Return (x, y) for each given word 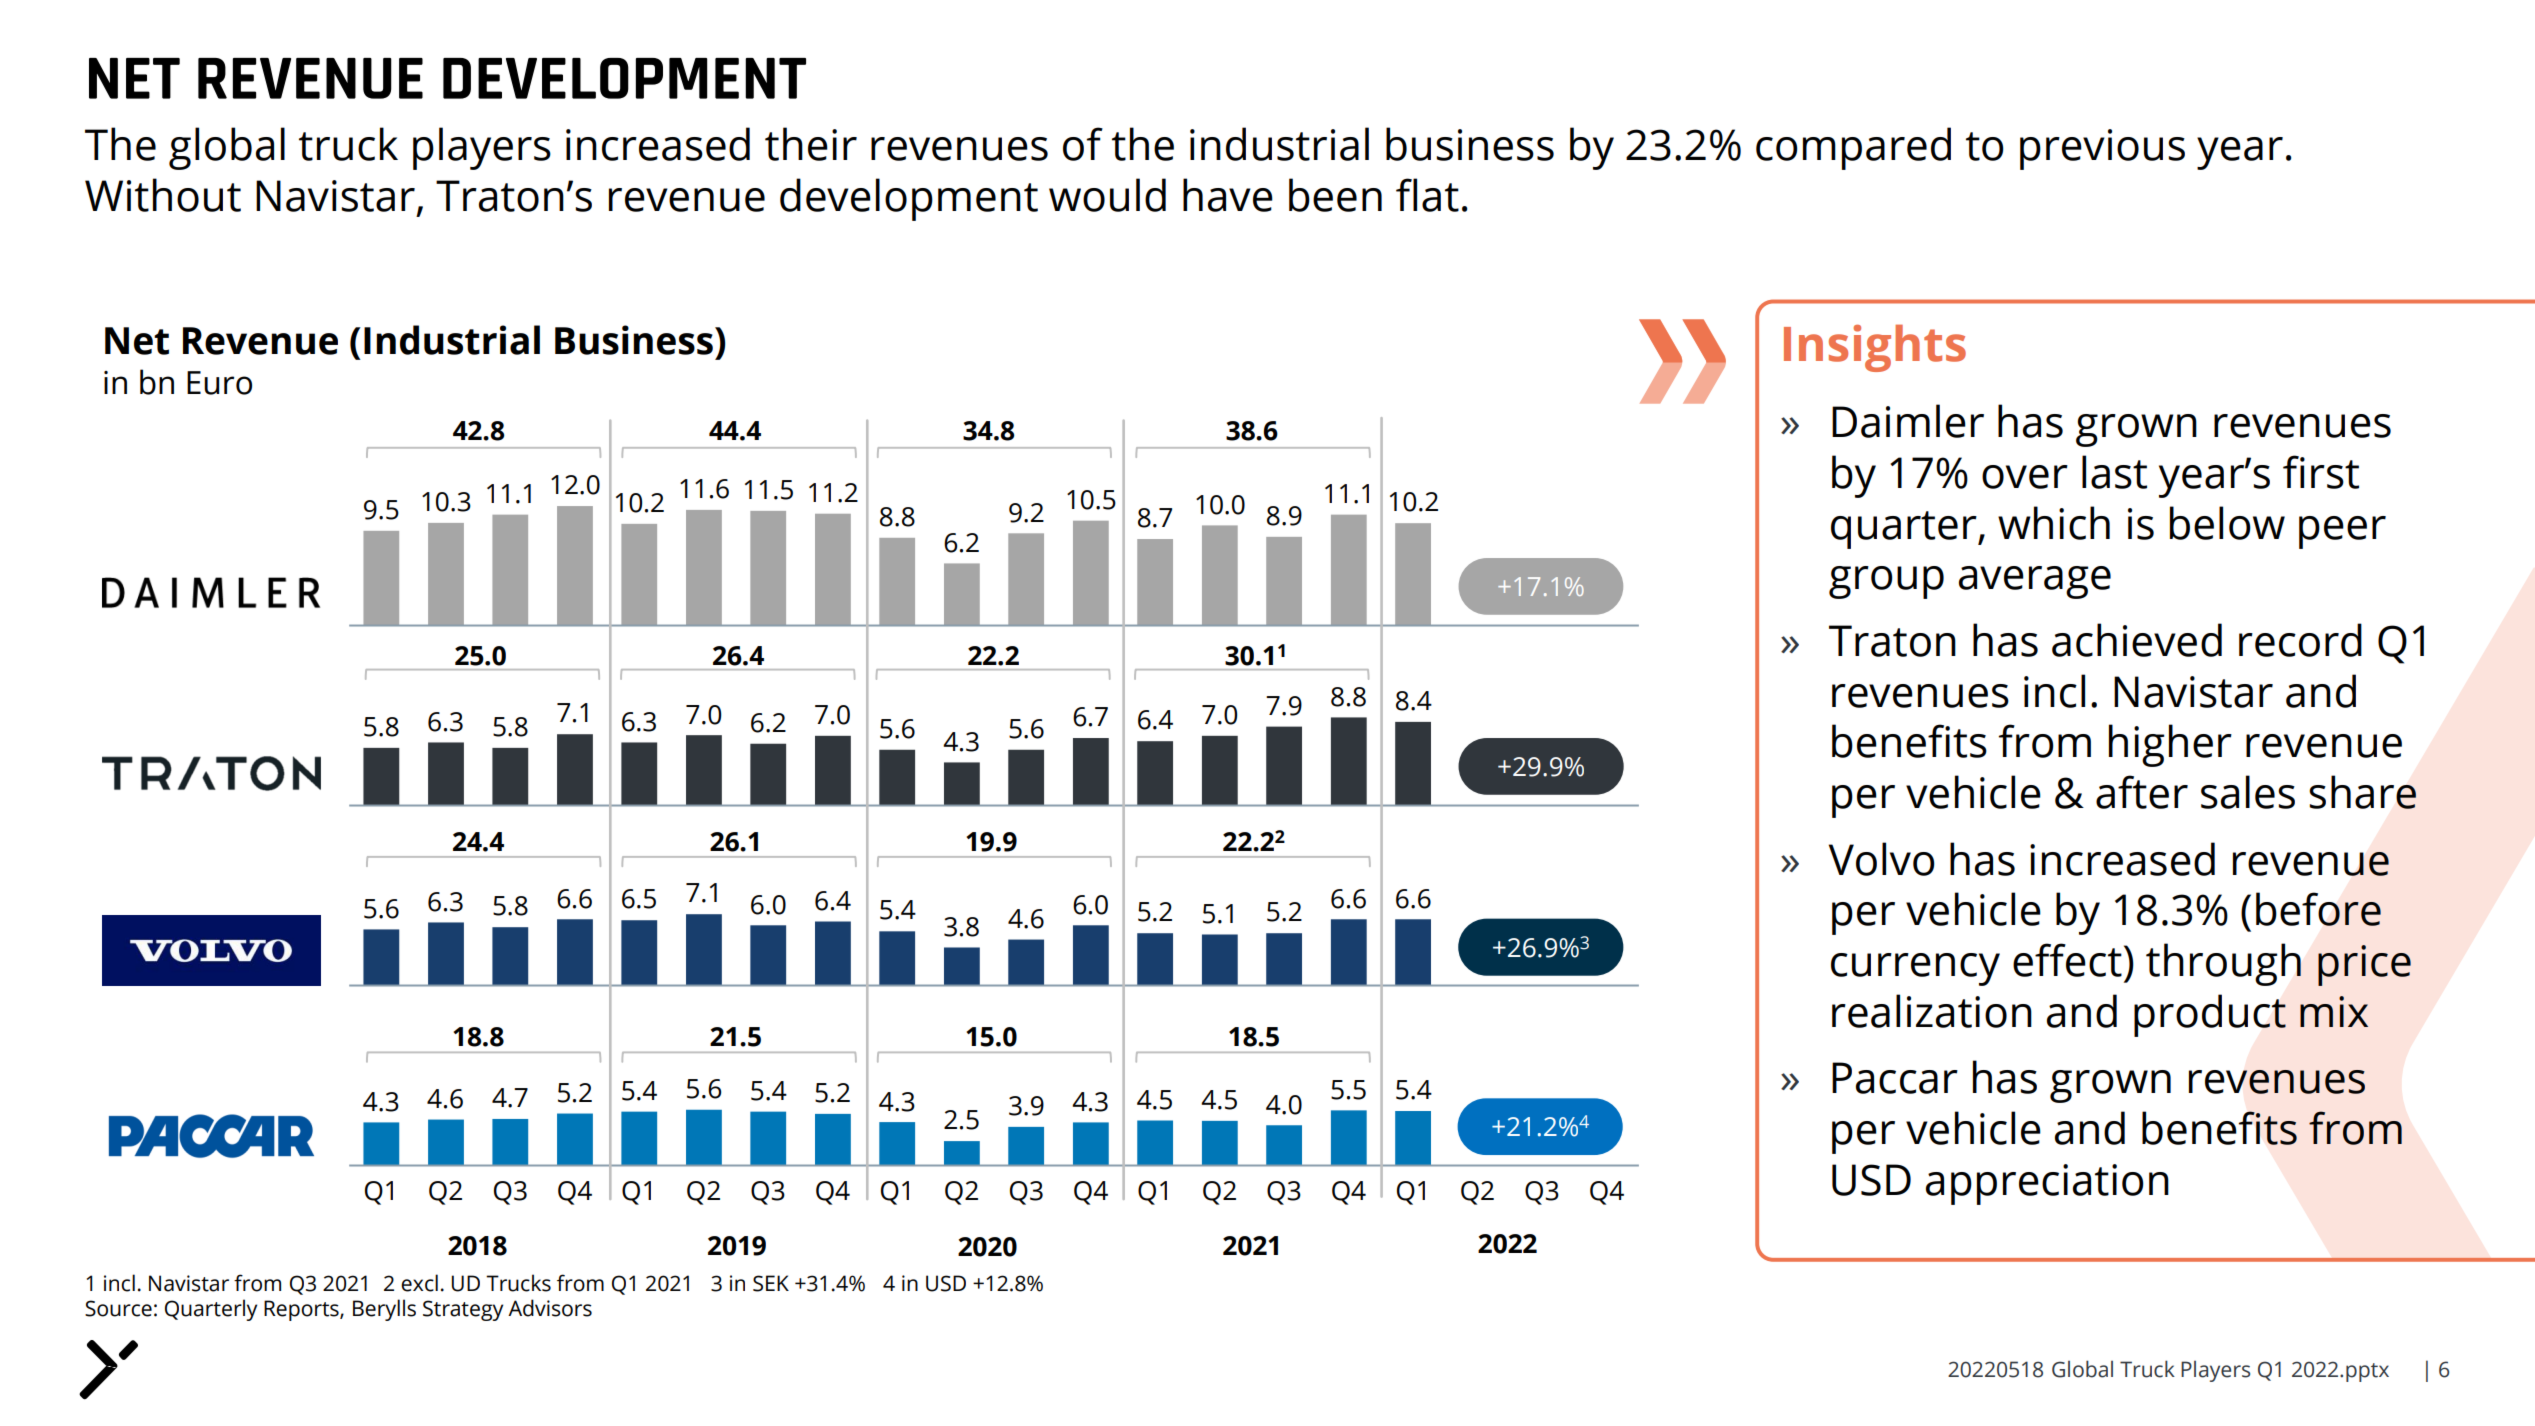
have (1228, 195)
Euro (219, 383)
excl (419, 1283)
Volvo (1882, 859)
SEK (771, 1283)
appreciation (2047, 1184)
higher (2170, 745)
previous (2102, 149)
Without (163, 195)
